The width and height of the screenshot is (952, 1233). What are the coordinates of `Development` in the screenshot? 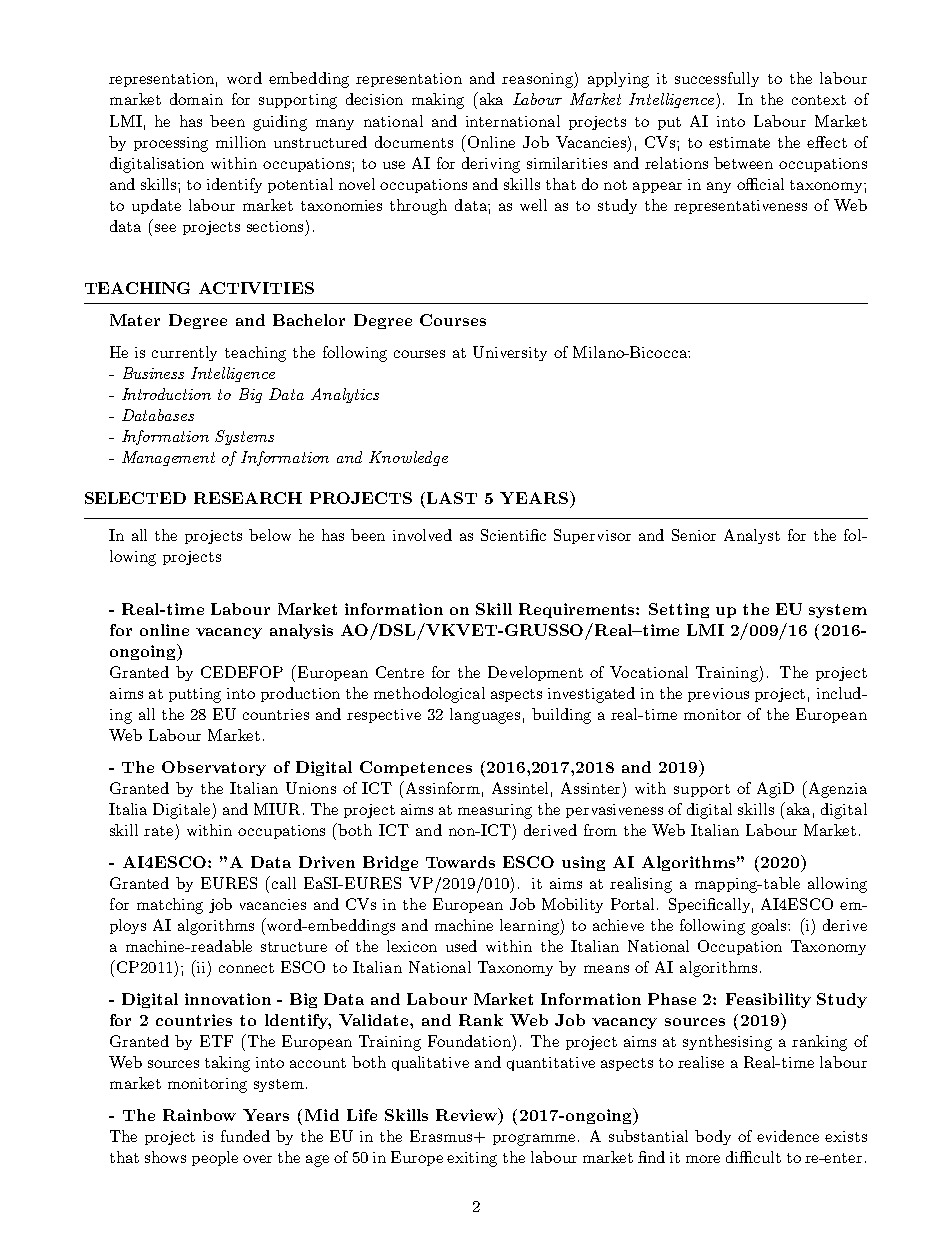 It's located at (535, 673).
